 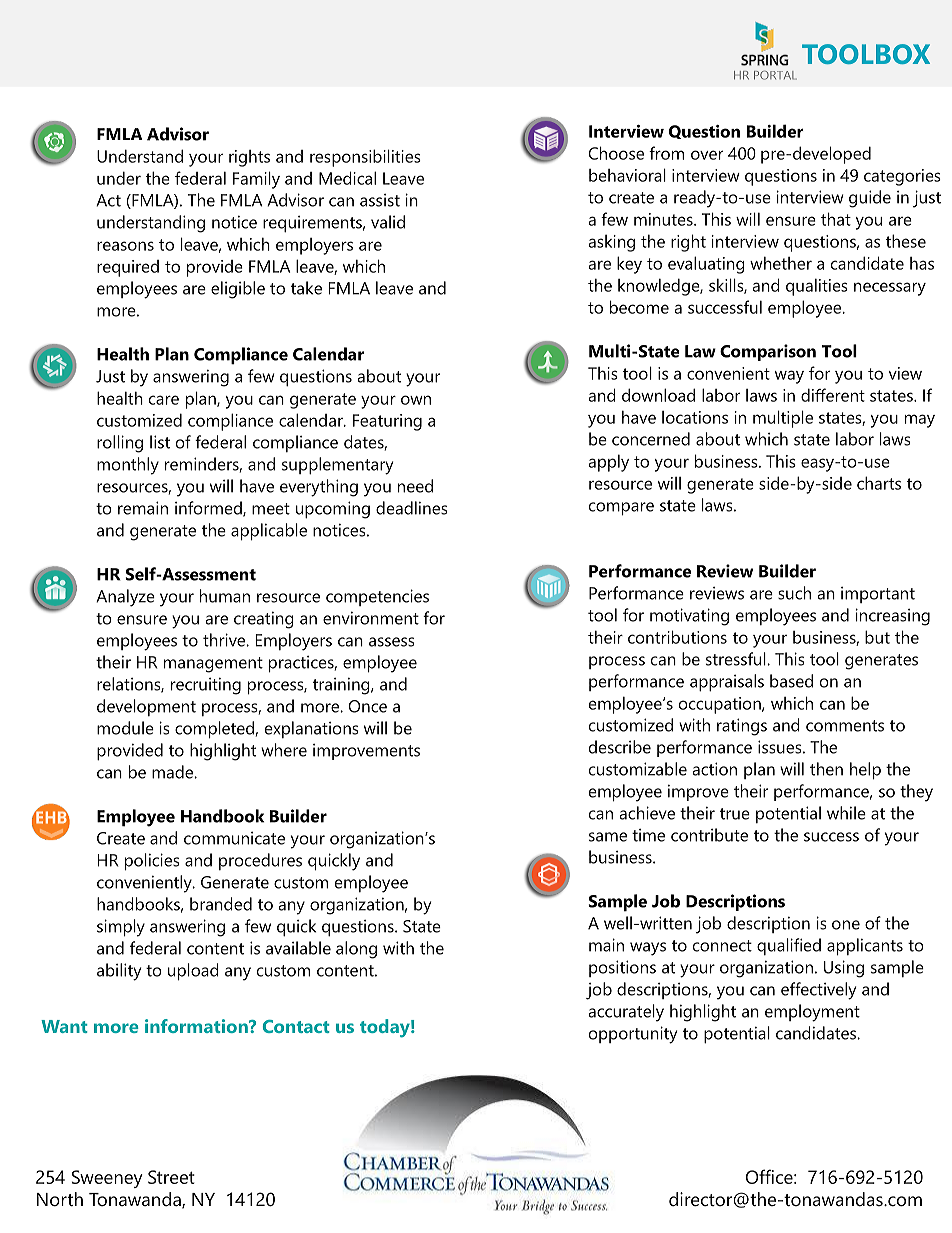 I want to click on Street, so click(x=171, y=1177).
